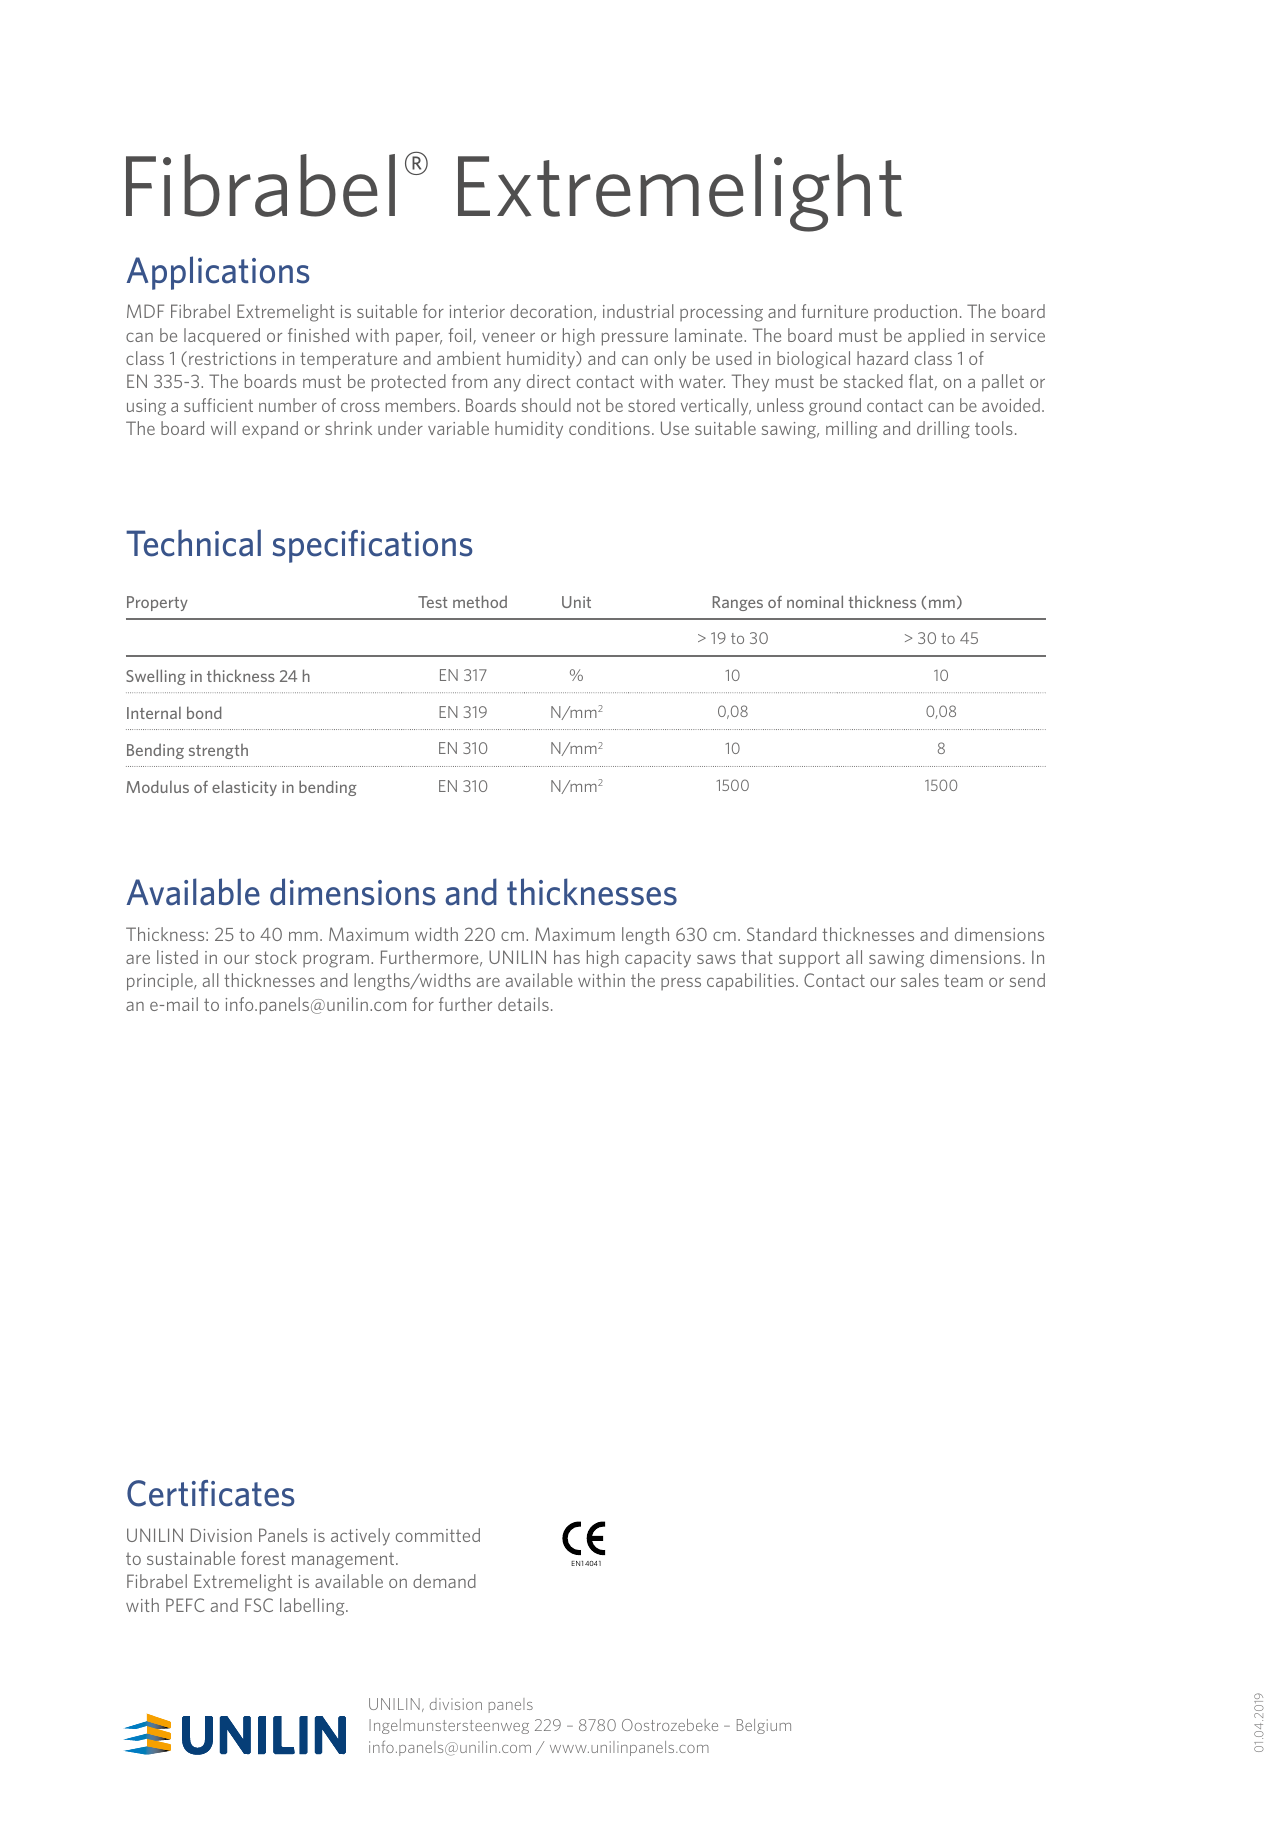 The width and height of the document is (1288, 1821). Describe the element at coordinates (193, 543) in the document. I see `Technical` at that location.
